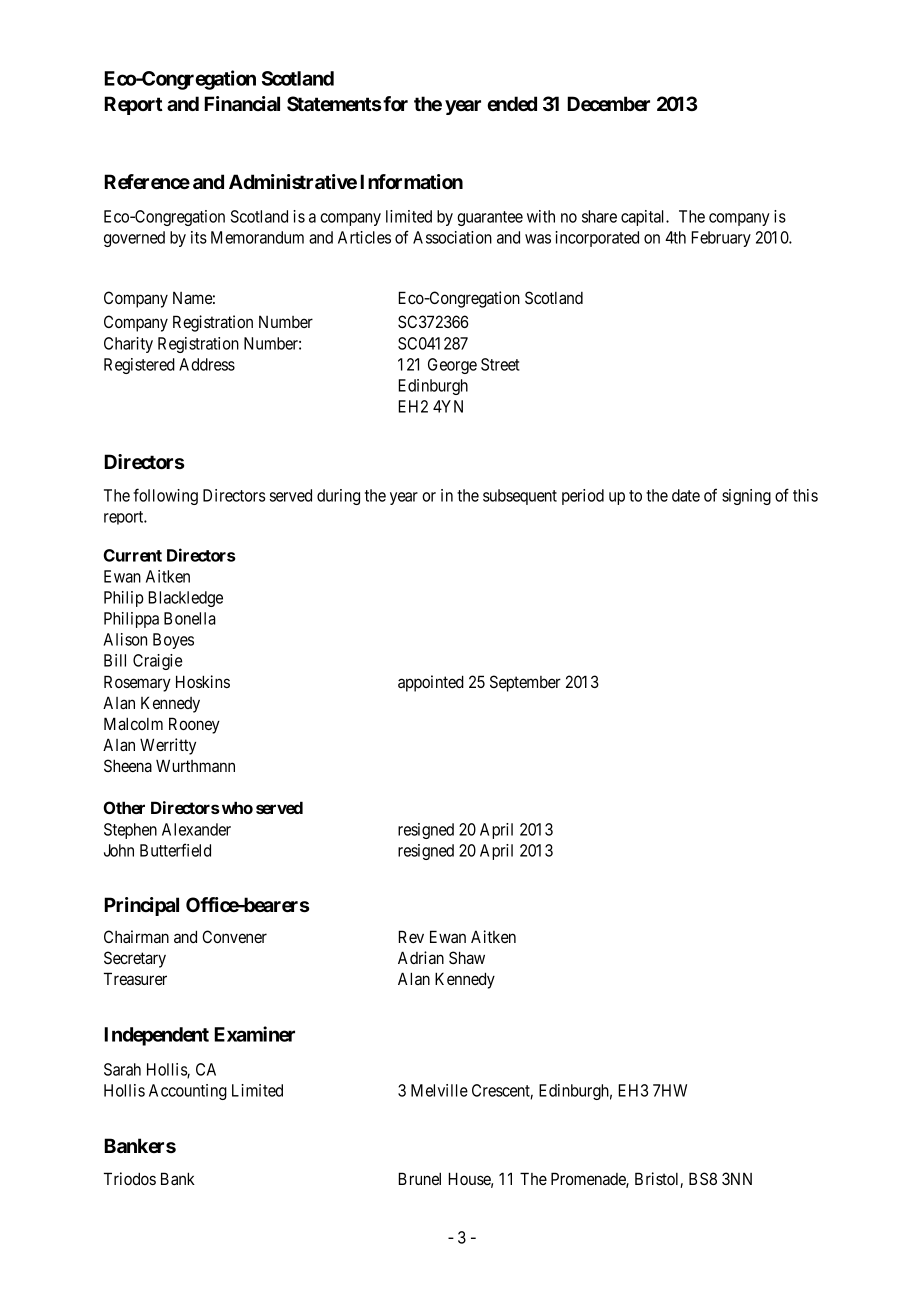 Image resolution: width=924 pixels, height=1308 pixels. What do you see at coordinates (165, 496) in the screenshot?
I see `following` at bounding box center [165, 496].
